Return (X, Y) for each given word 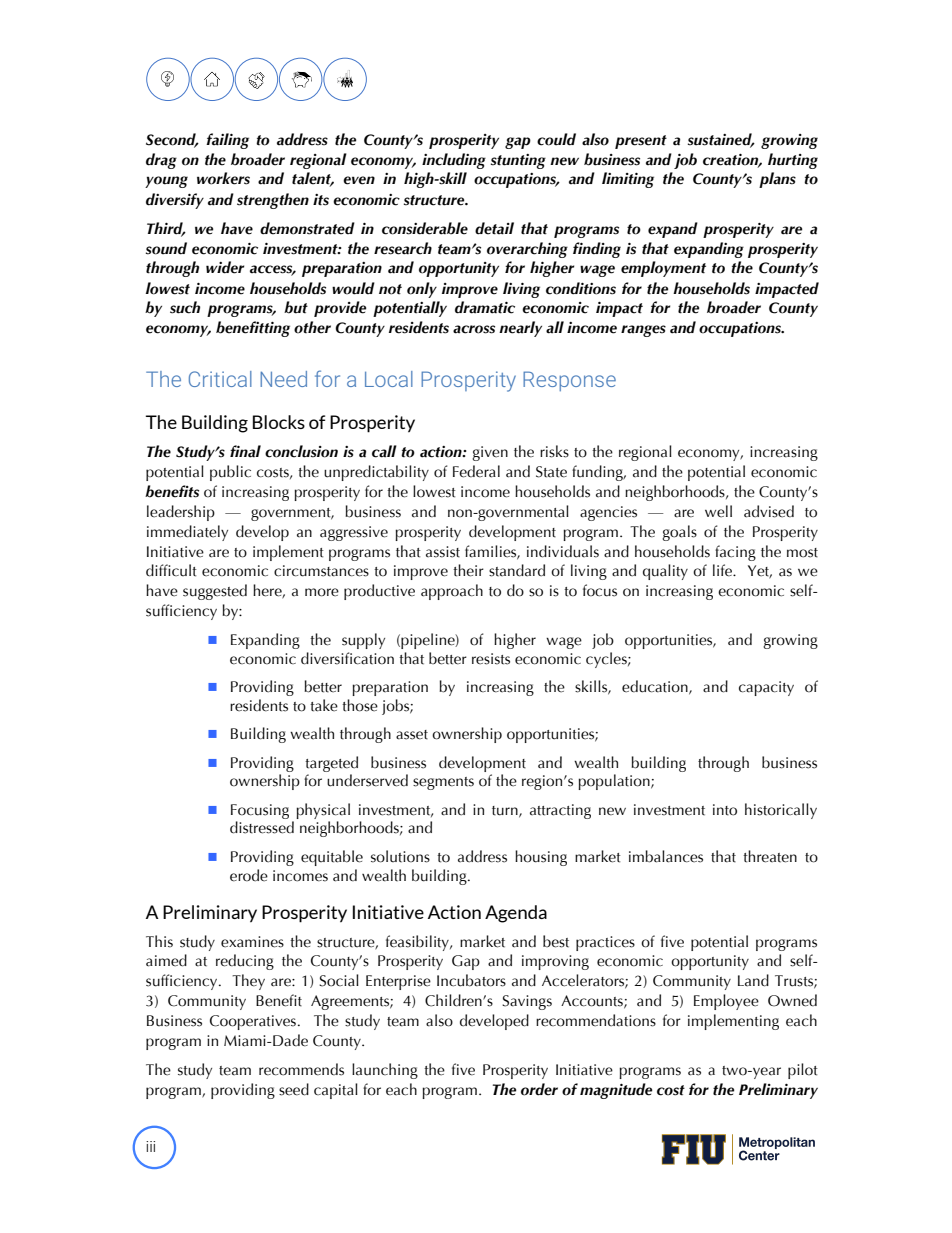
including (454, 161)
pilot (803, 1071)
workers (223, 178)
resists (491, 659)
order (539, 1089)
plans (777, 180)
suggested (215, 592)
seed (294, 1089)
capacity (766, 688)
